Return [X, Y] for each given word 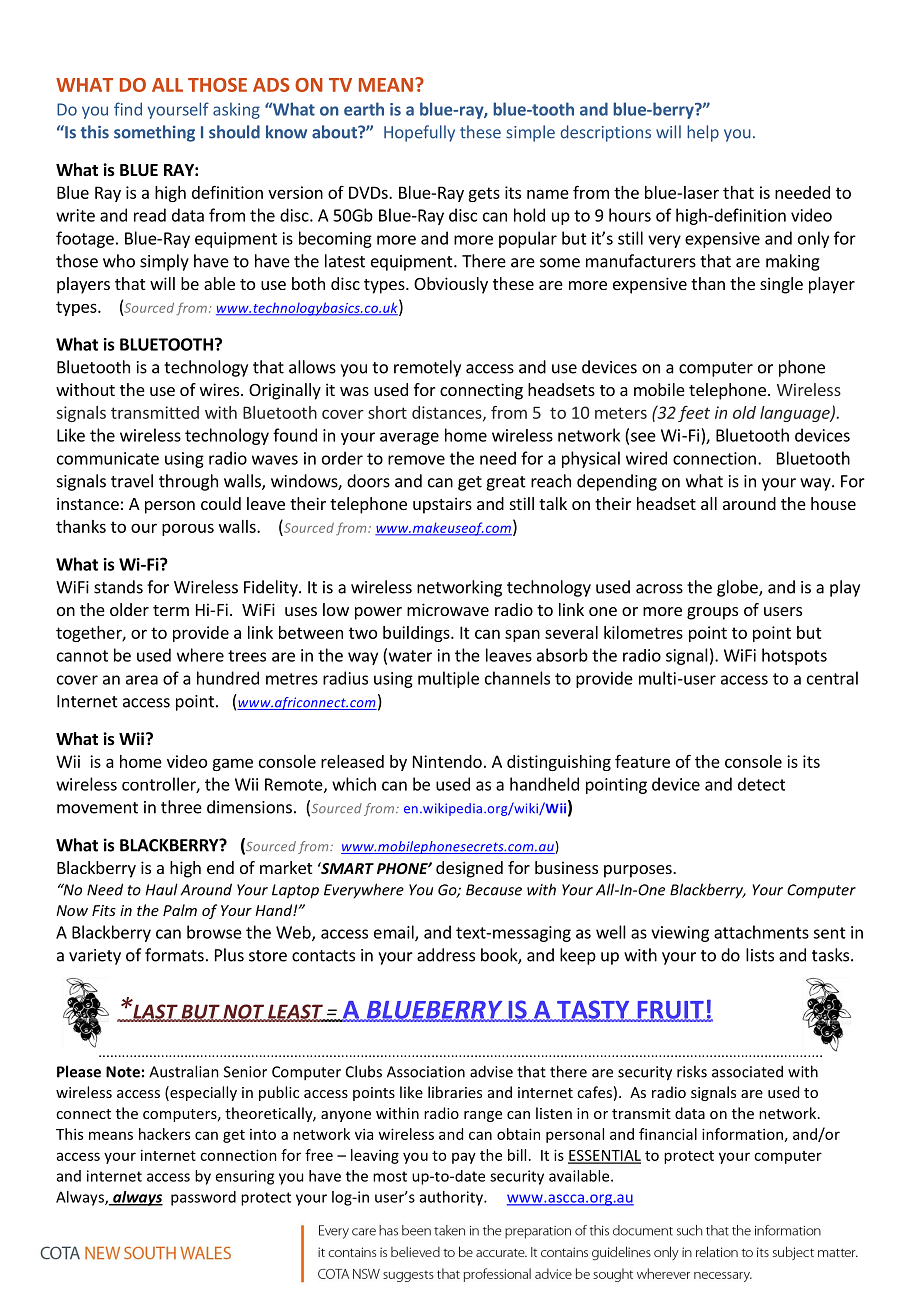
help [703, 133]
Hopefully [419, 133]
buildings [417, 634]
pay [464, 1158]
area [142, 680]
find [128, 109]
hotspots [794, 656]
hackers [164, 1134]
